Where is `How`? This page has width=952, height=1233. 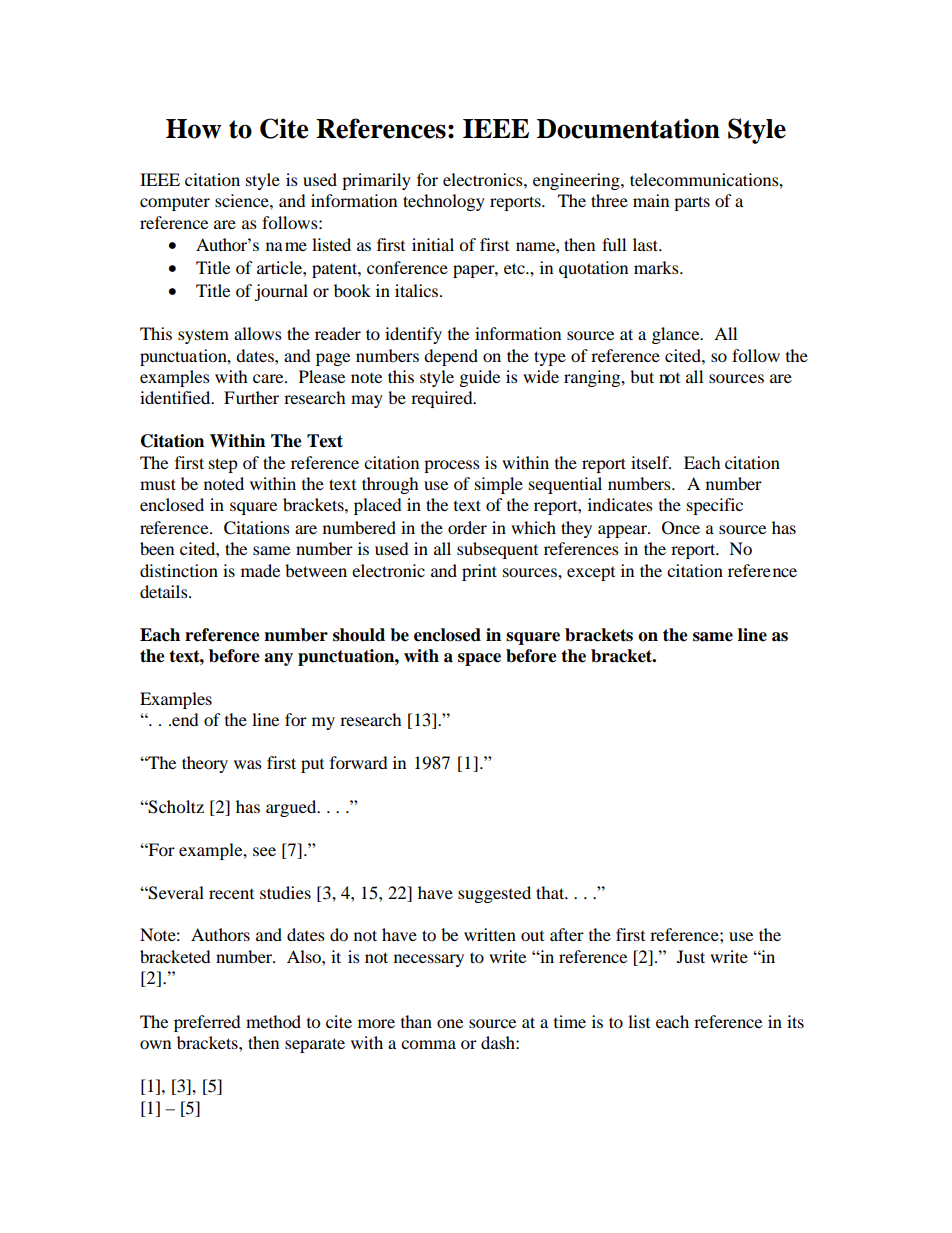 How is located at coordinates (194, 129).
